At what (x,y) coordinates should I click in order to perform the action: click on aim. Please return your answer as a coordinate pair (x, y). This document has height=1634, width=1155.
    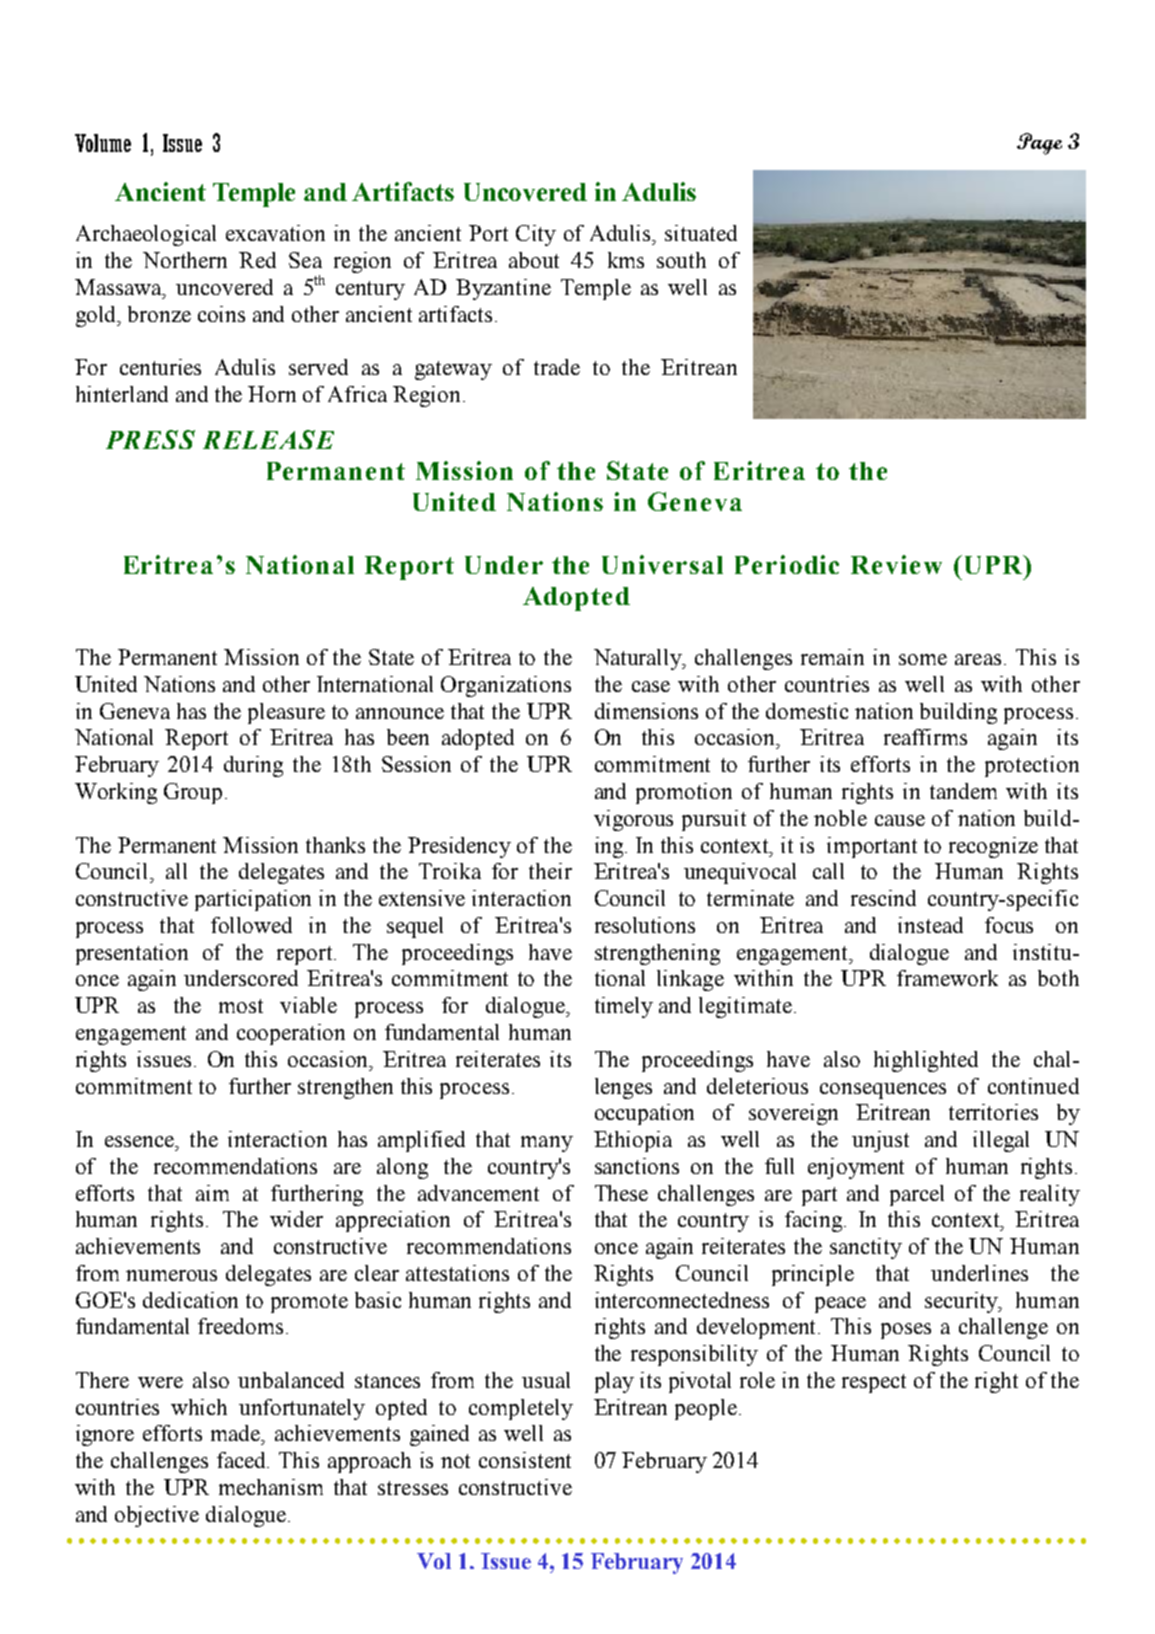
    Looking at the image, I should click on (212, 1193).
